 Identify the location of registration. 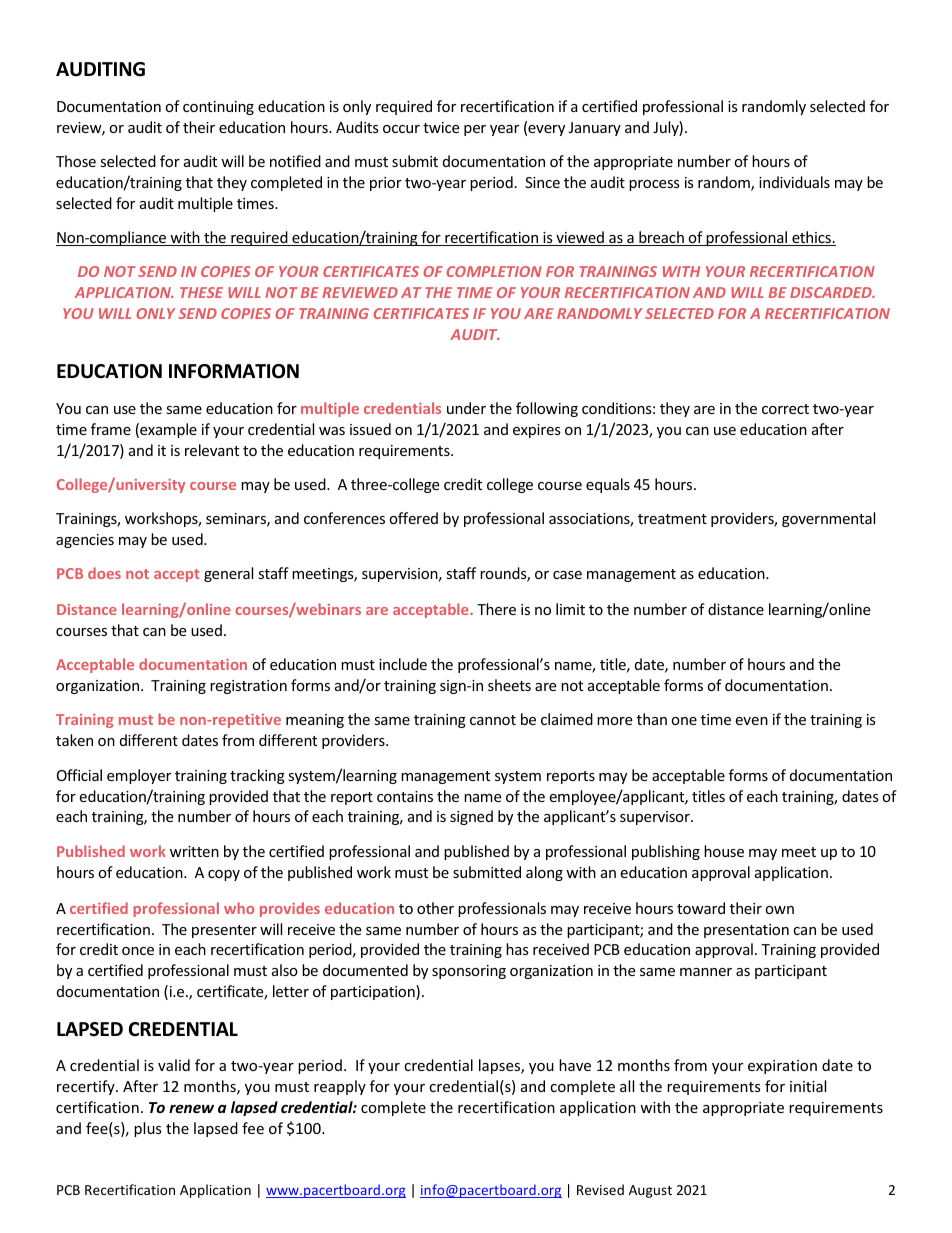
(248, 687).
